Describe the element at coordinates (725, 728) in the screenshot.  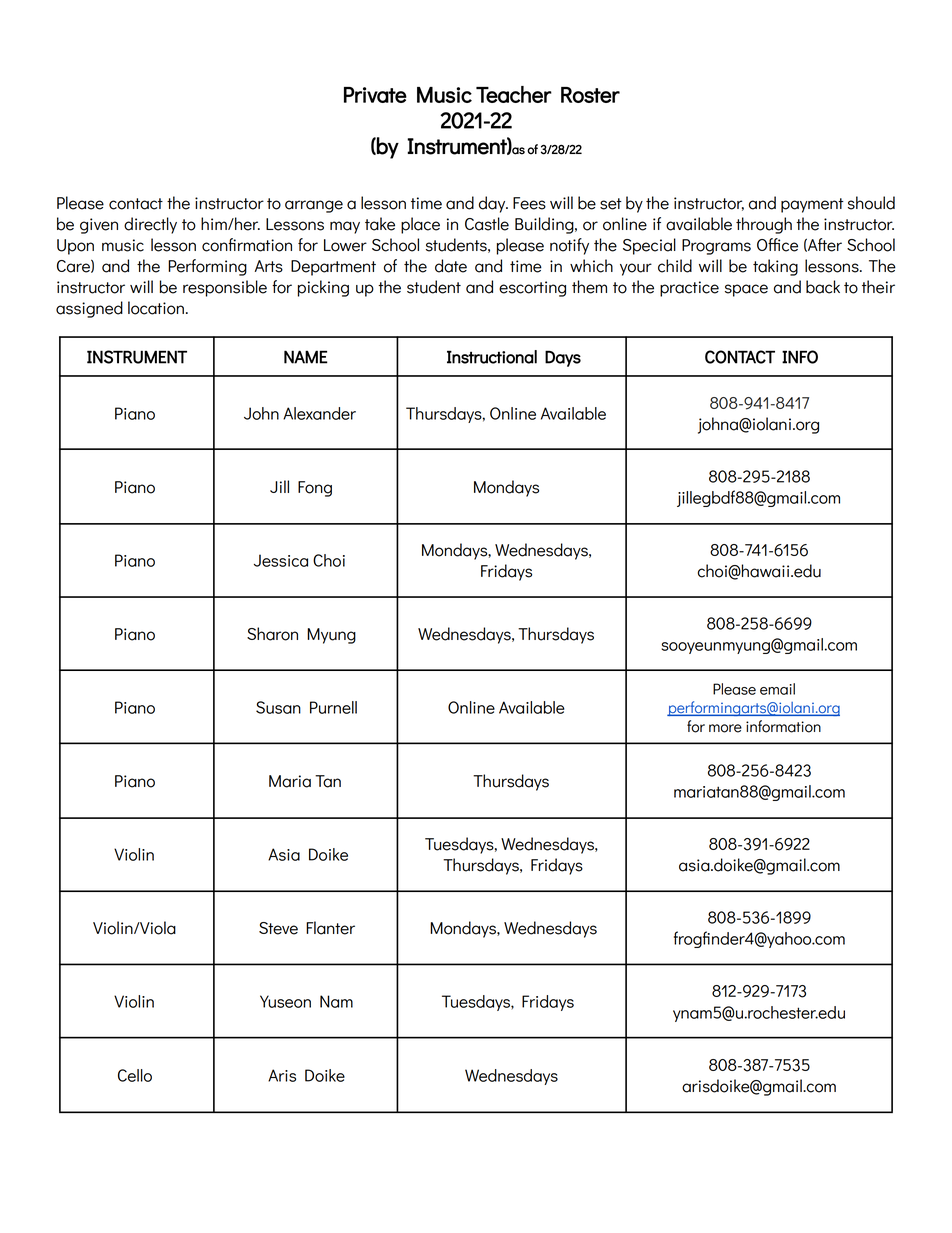
I see `more` at that location.
